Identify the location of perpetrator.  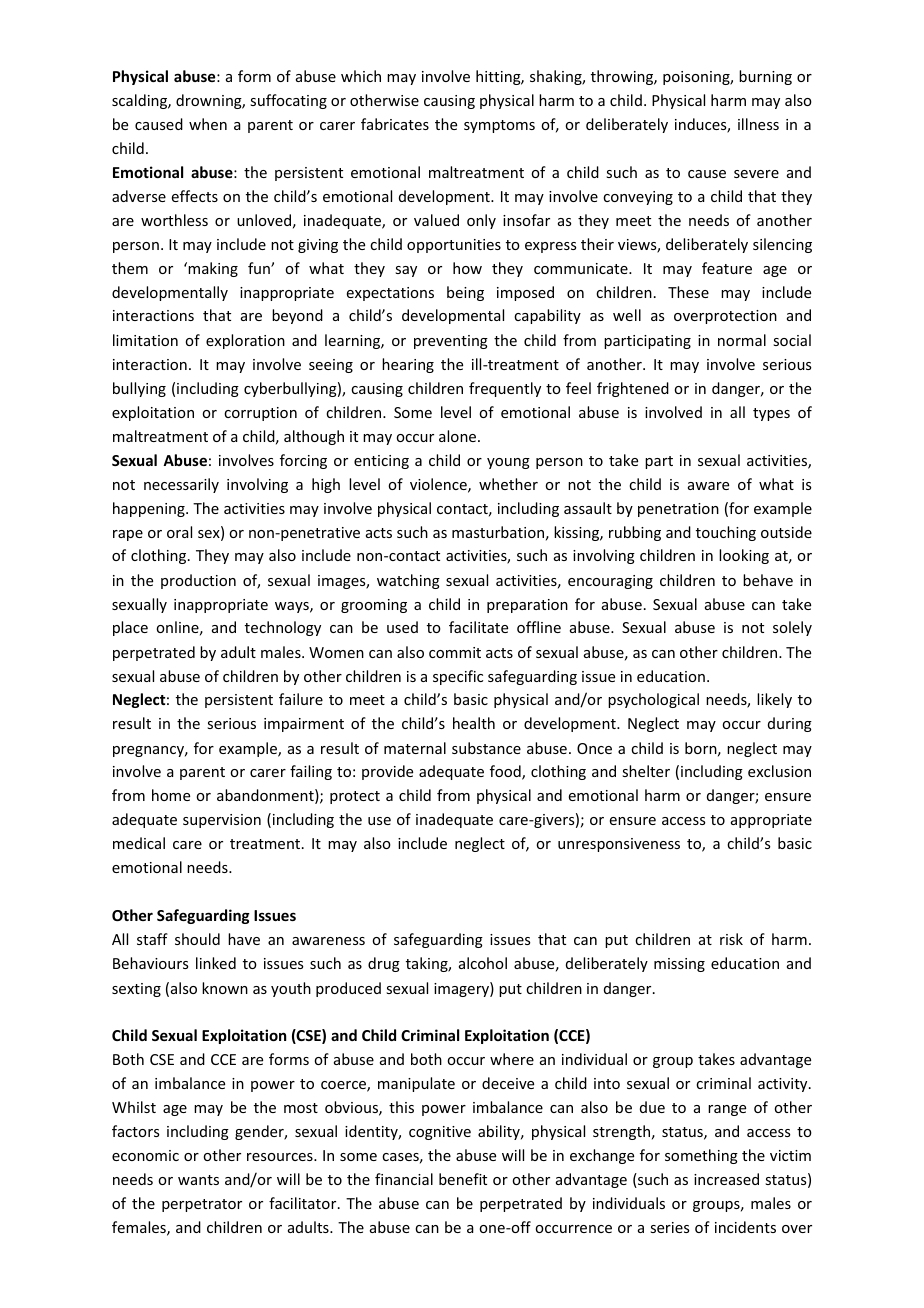
(202, 1205).
